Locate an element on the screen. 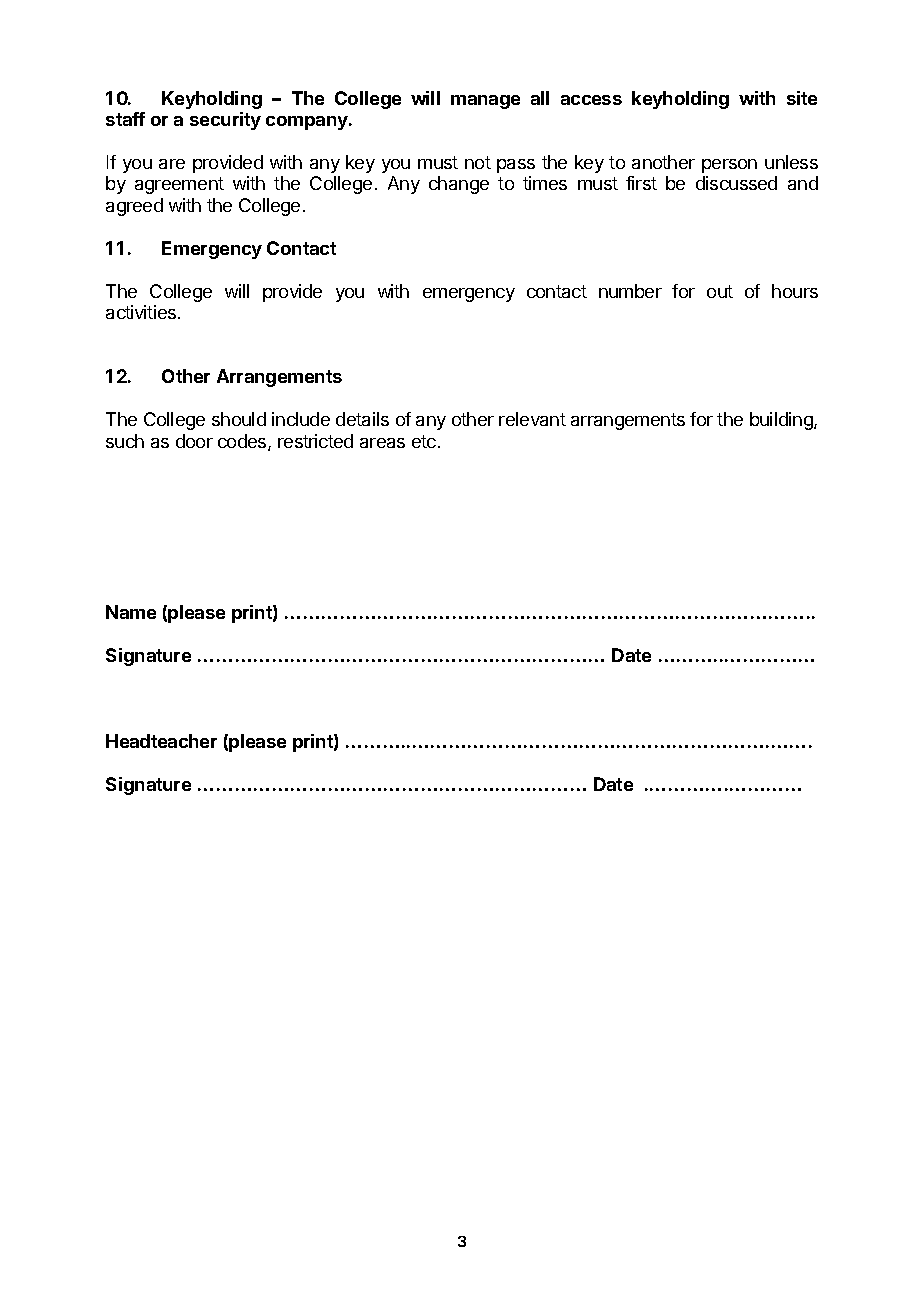 Image resolution: width=924 pixels, height=1308 pixels. site is located at coordinates (802, 98).
